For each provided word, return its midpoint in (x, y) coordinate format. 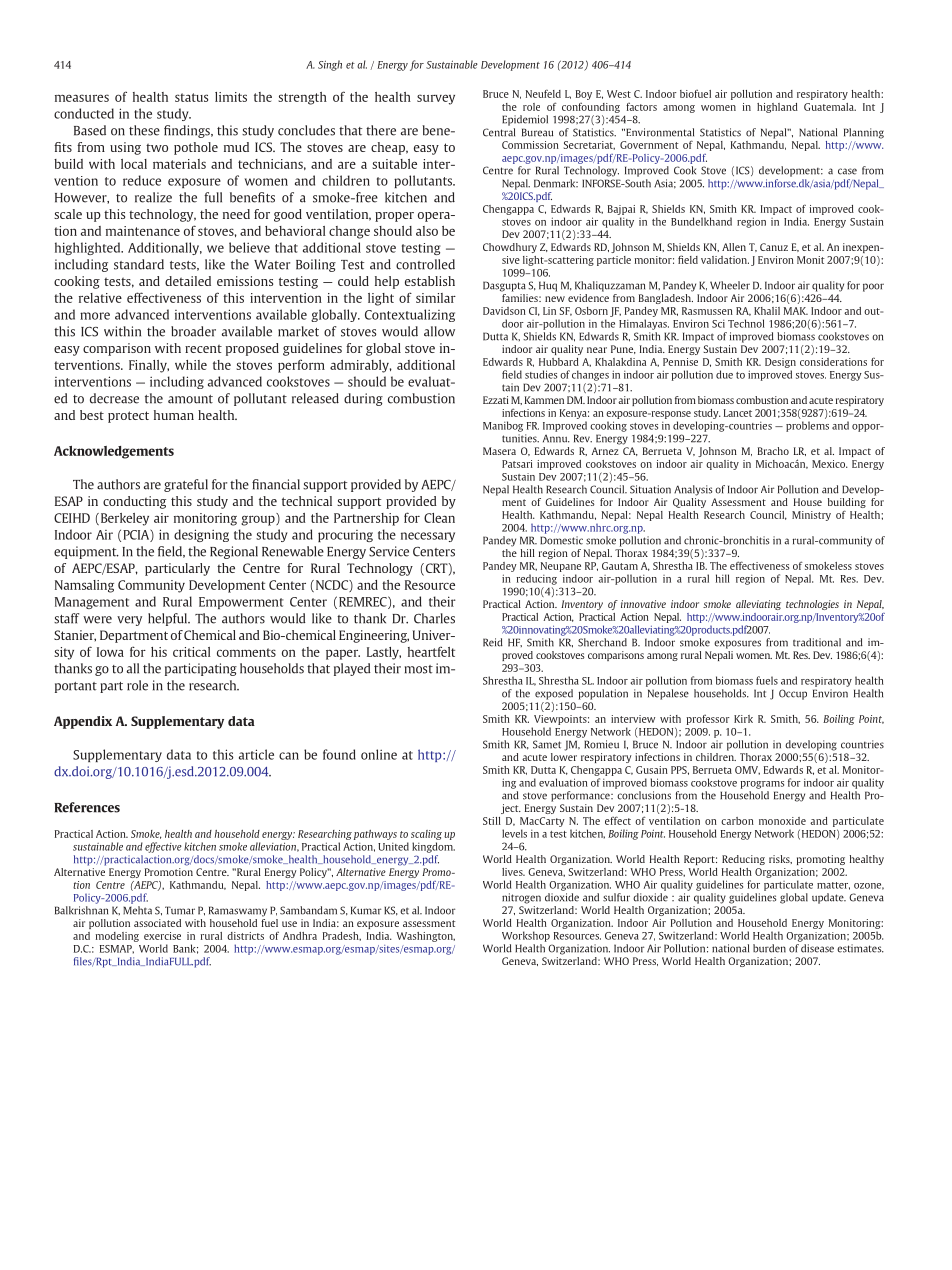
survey (436, 99)
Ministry (811, 516)
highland (777, 108)
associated (157, 923)
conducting (134, 502)
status (191, 97)
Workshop (526, 936)
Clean (439, 518)
